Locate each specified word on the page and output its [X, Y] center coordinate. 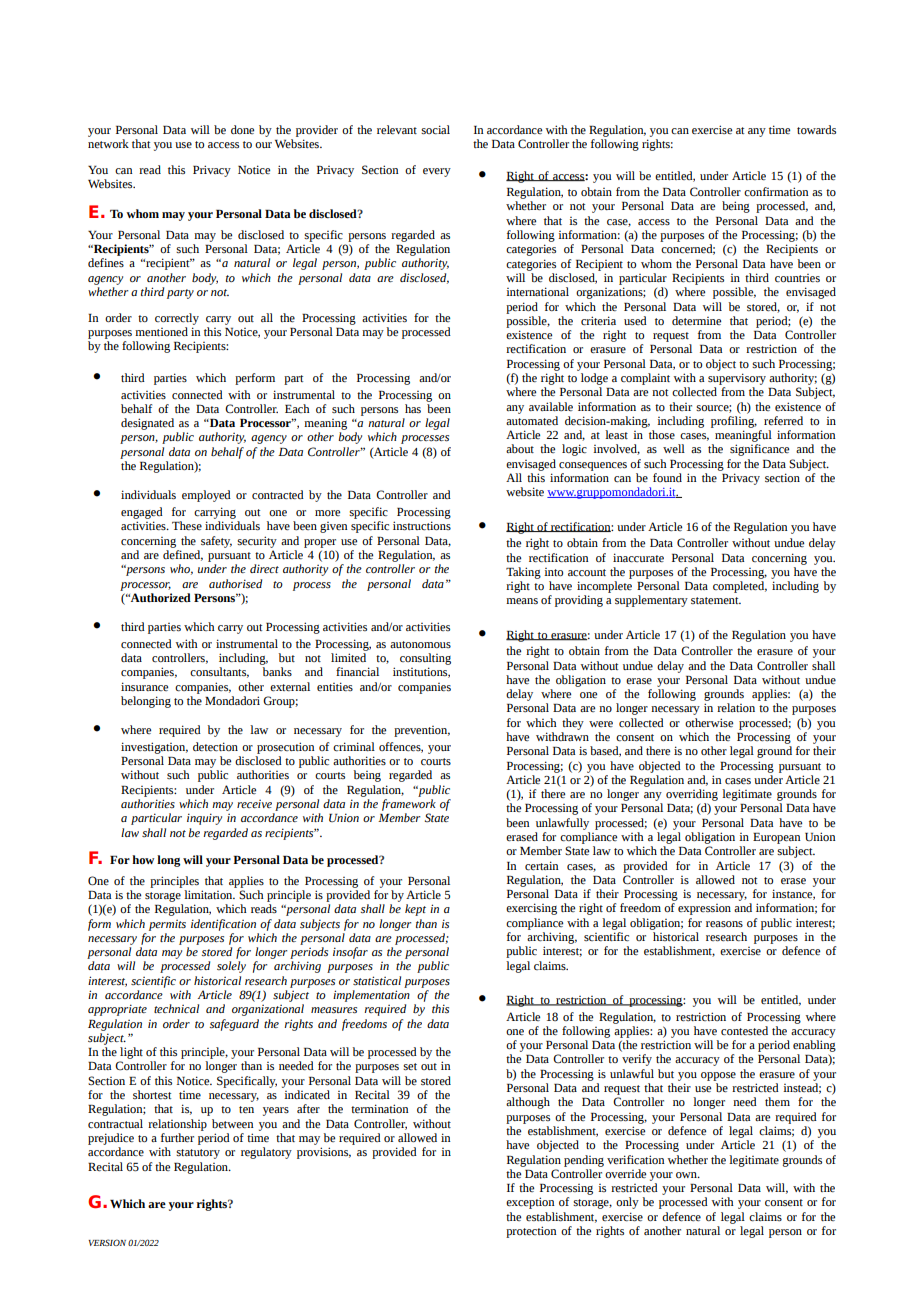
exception [530, 1203]
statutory [198, 1154]
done [242, 129]
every [437, 172]
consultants [219, 672]
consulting [425, 659]
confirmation [776, 192]
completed [740, 587]
